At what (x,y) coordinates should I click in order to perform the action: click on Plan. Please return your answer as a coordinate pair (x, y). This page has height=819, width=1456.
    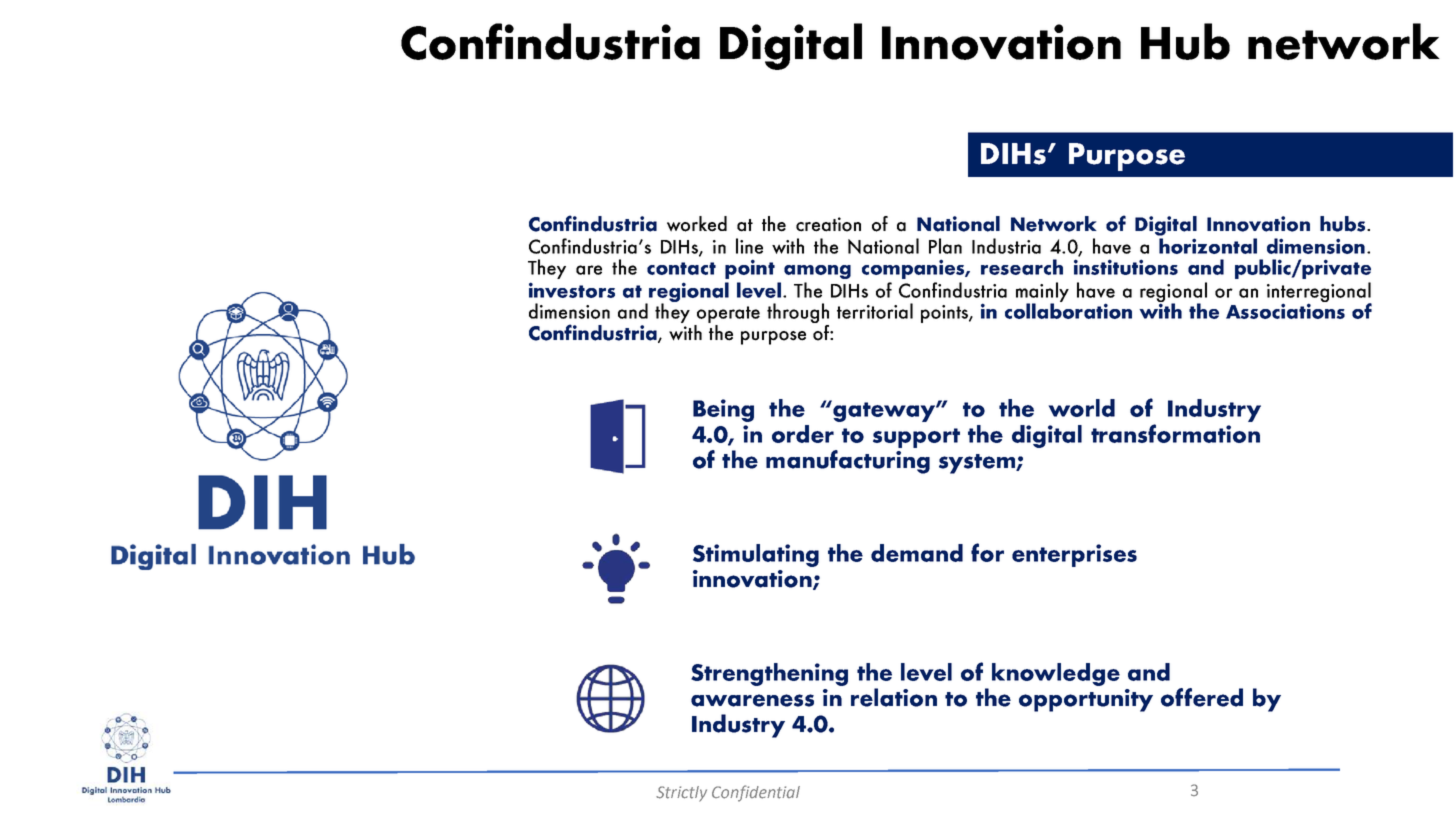
    Looking at the image, I should click on (945, 246).
